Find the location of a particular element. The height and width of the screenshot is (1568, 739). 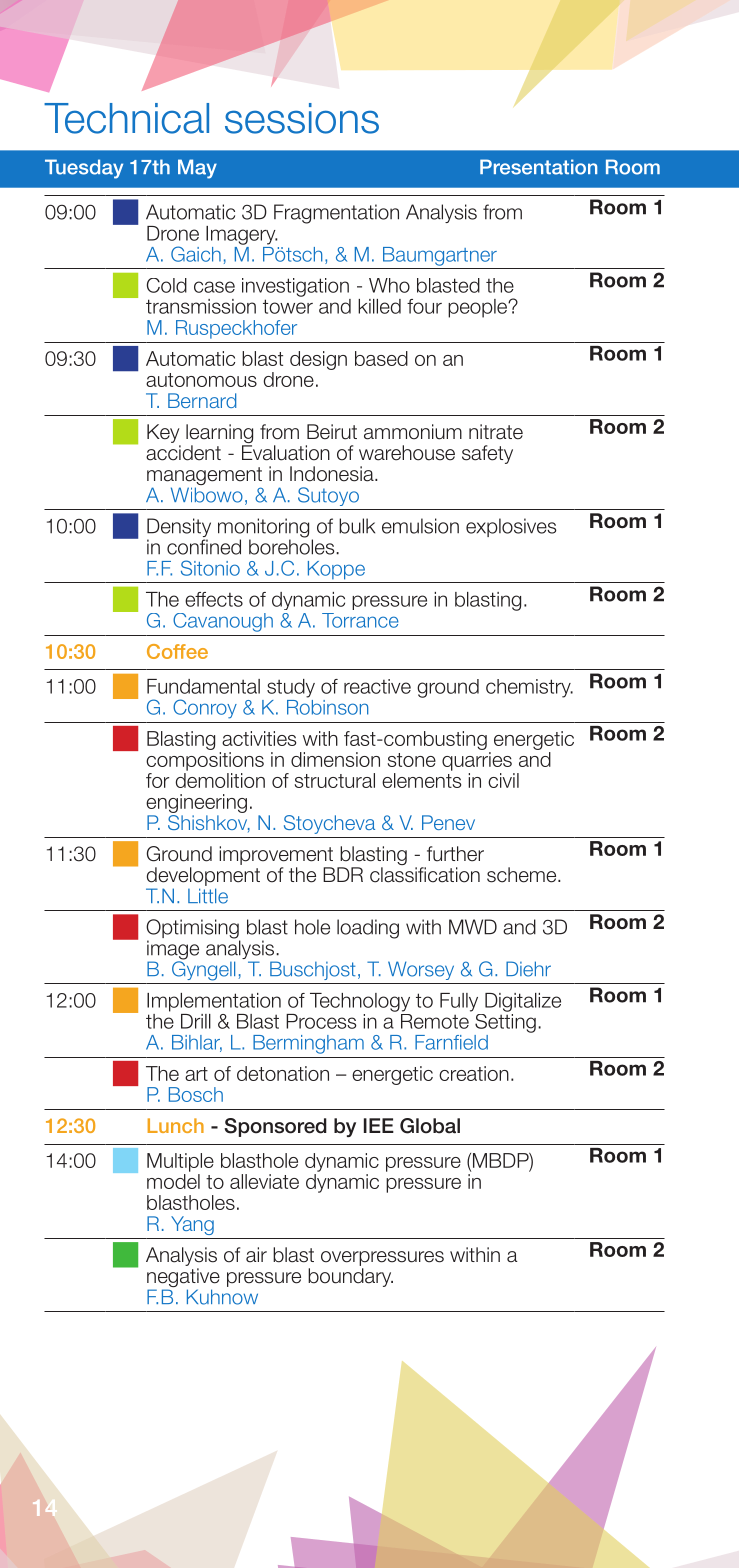

Coffee is located at coordinates (177, 651).
